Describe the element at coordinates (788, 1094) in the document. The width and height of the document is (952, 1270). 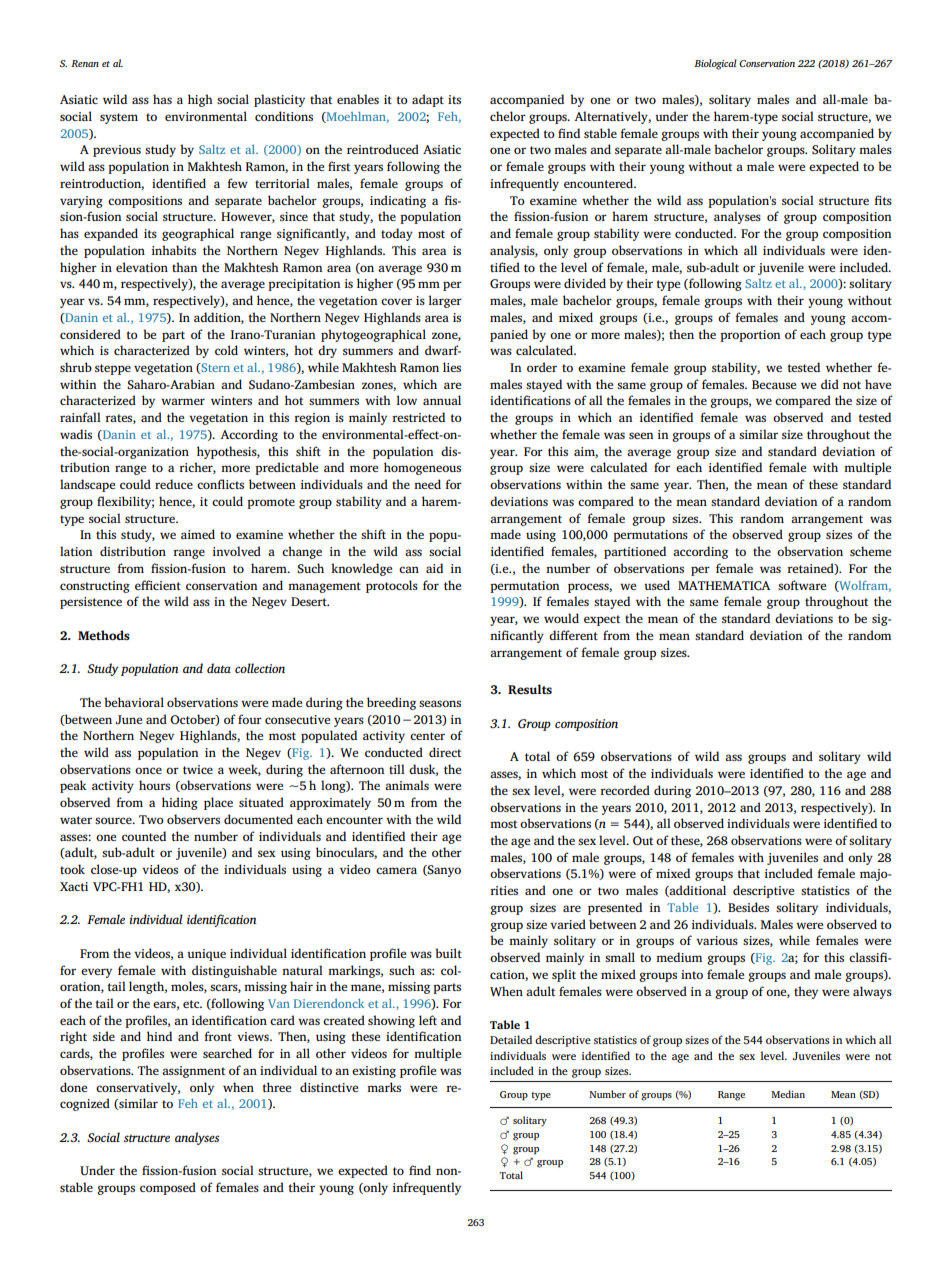
I see `Median` at that location.
